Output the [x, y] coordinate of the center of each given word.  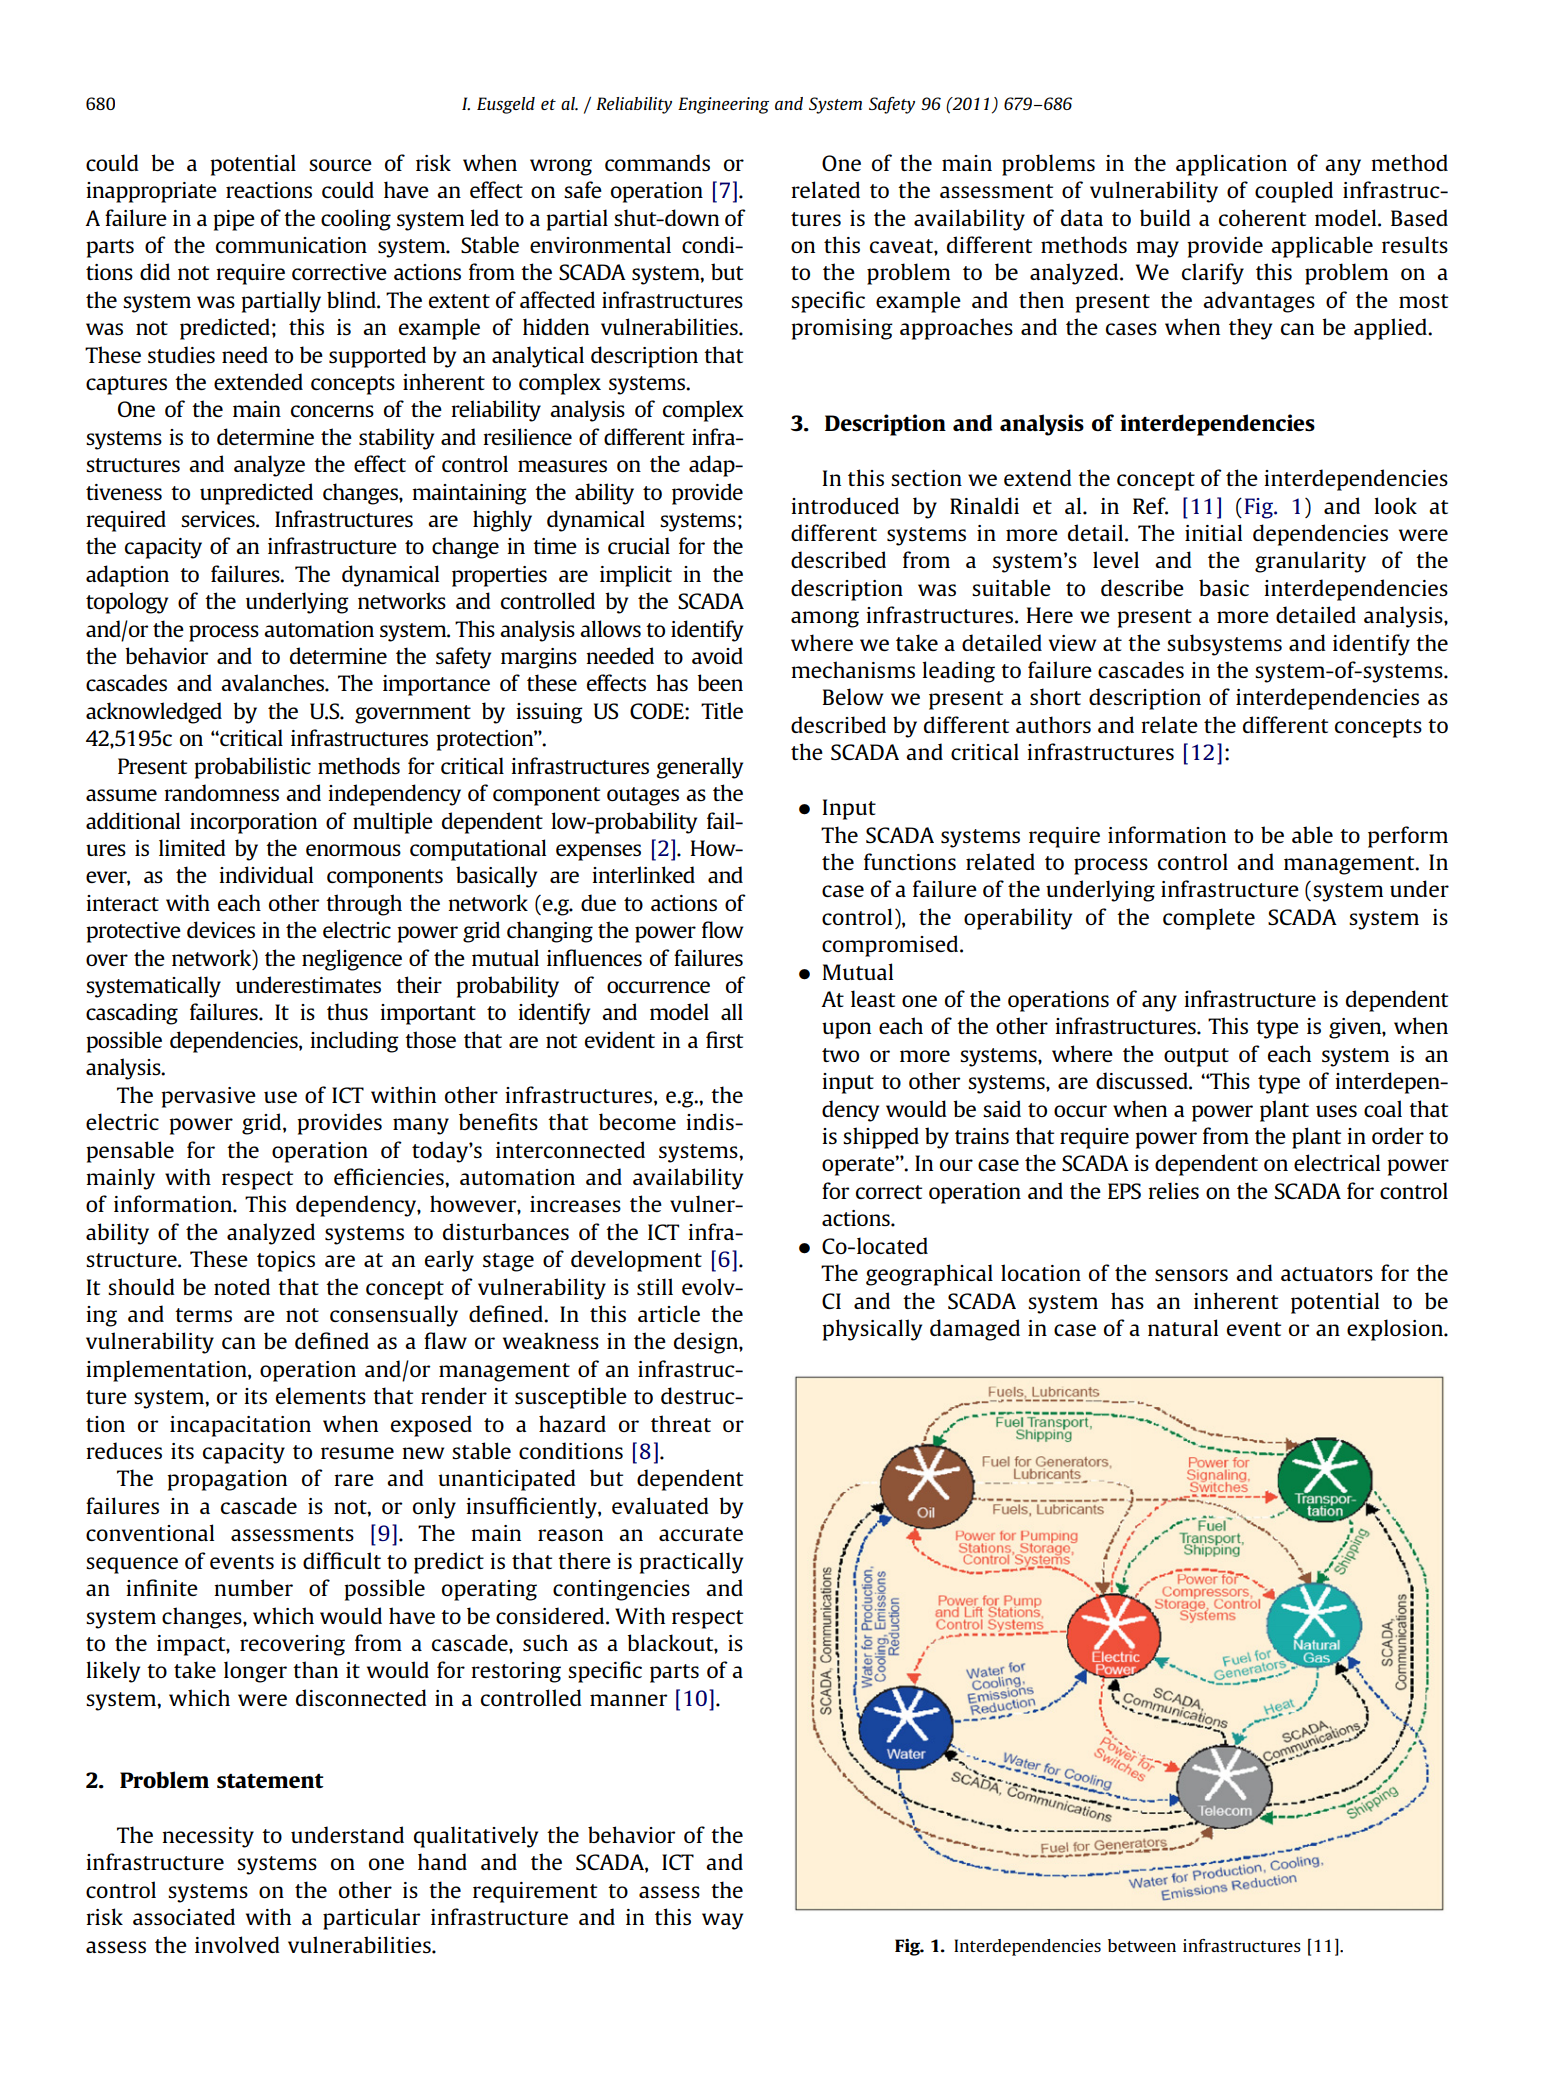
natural [1183, 1327]
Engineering [723, 105]
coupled [1294, 192]
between [1142, 1945]
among [825, 619]
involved [237, 1944]
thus [347, 1011]
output [1196, 1057]
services [219, 519]
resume [357, 1453]
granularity [1310, 562]
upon [846, 1030]
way [722, 1921]
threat [681, 1423]
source [340, 165]
